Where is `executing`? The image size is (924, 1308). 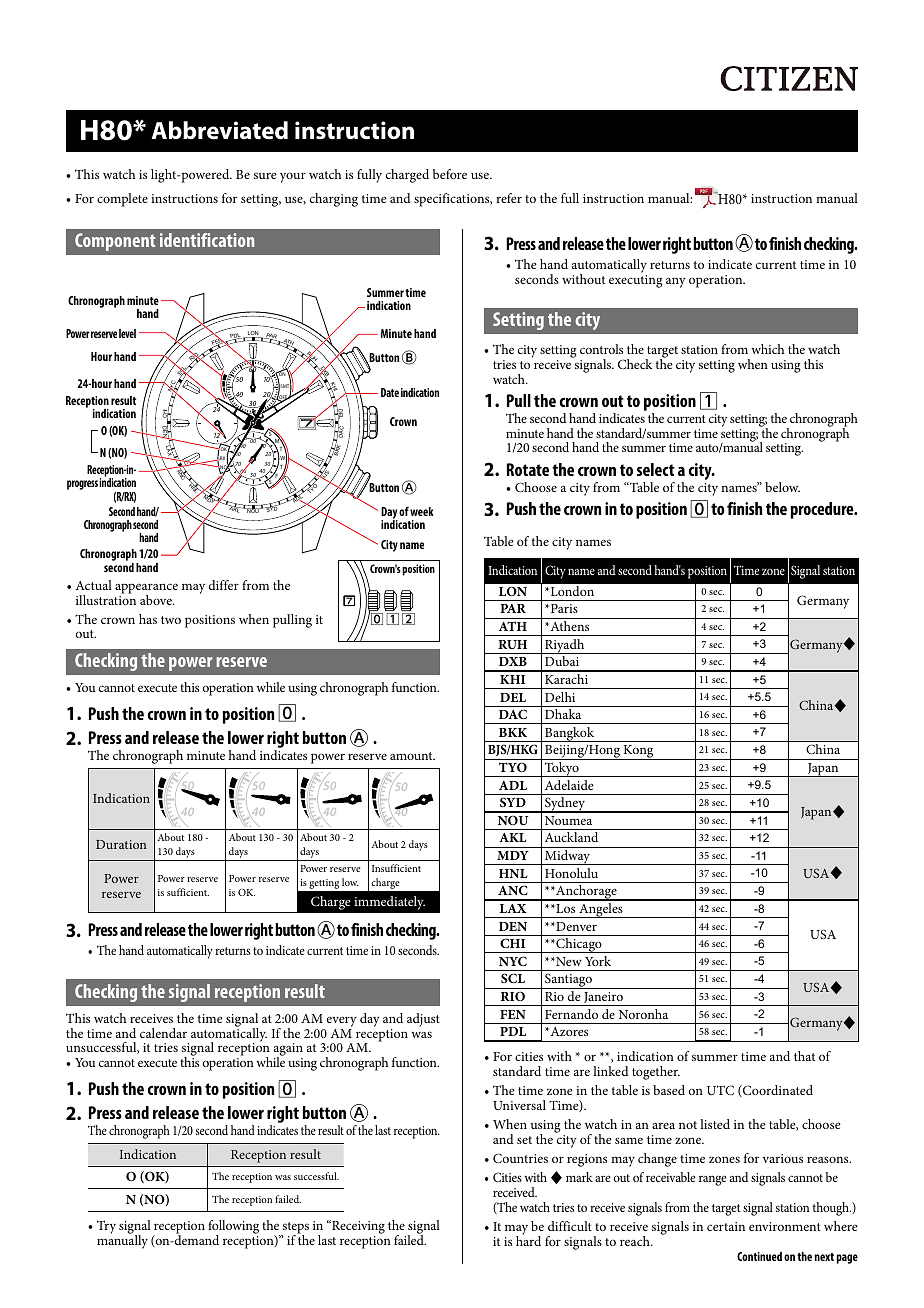
executing is located at coordinates (636, 281).
